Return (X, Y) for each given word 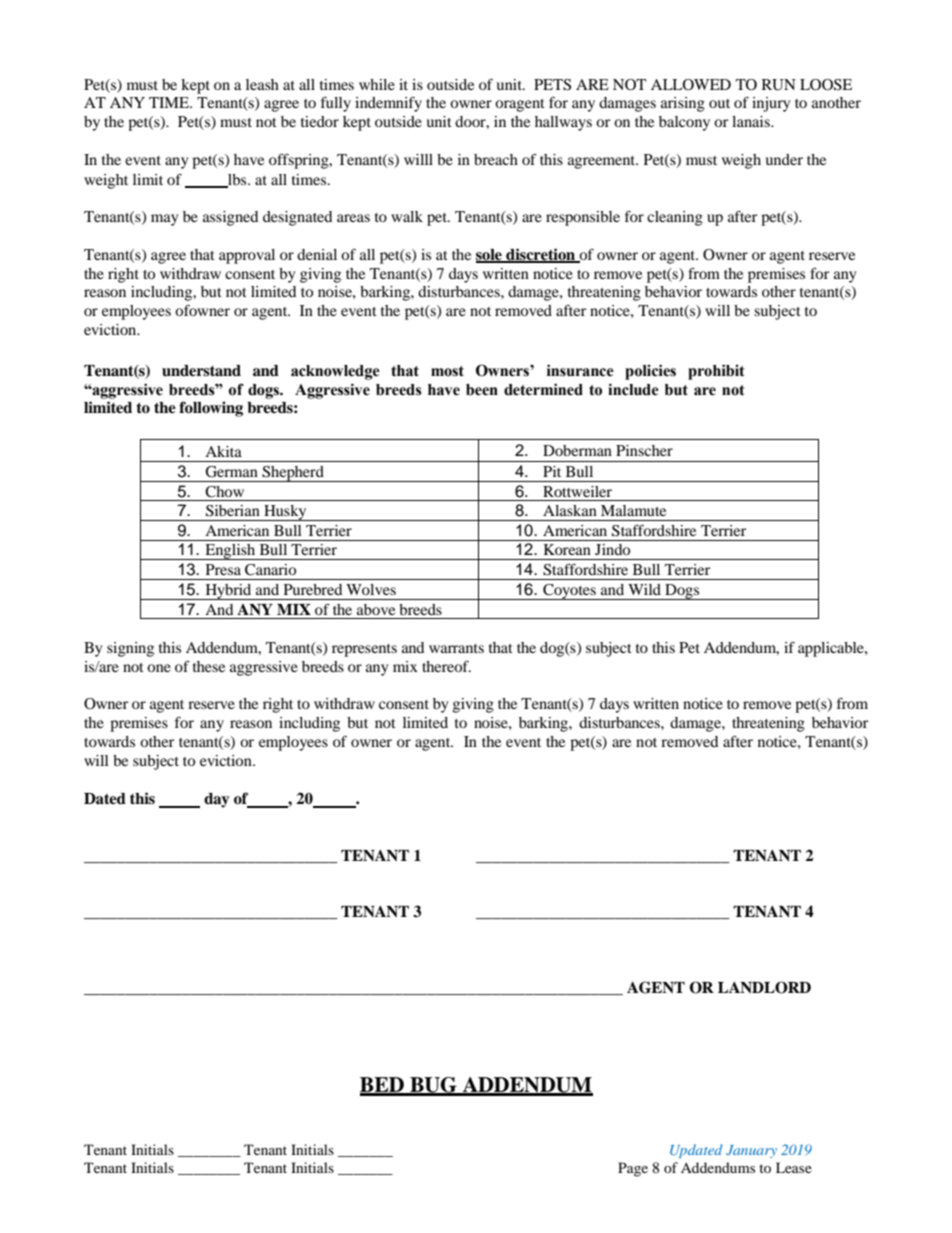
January (751, 1151)
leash (262, 84)
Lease (794, 1167)
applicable (832, 649)
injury (771, 104)
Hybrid (228, 592)
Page (633, 1169)
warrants (456, 648)
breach (496, 159)
